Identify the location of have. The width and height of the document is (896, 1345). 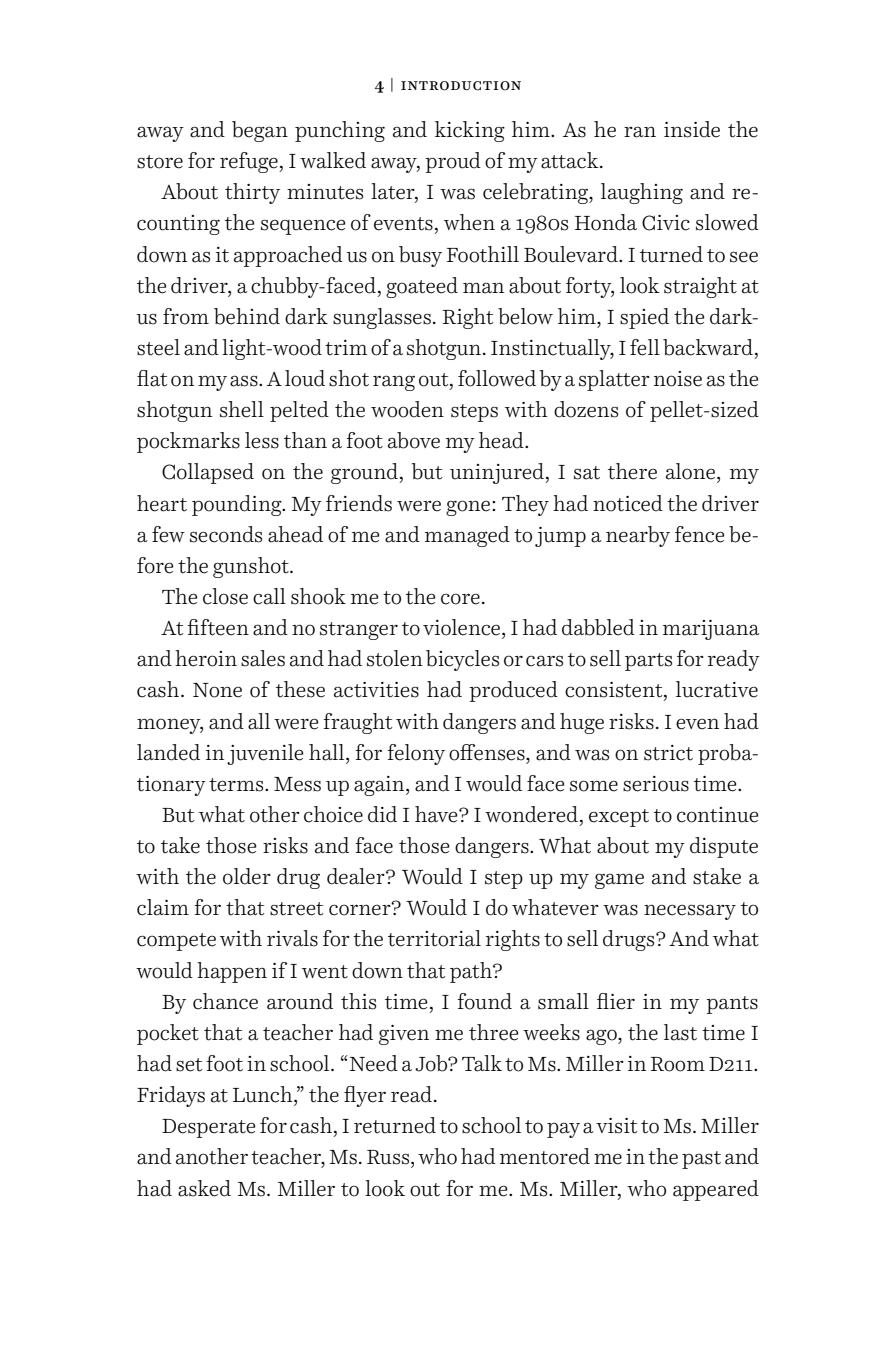
(437, 814).
